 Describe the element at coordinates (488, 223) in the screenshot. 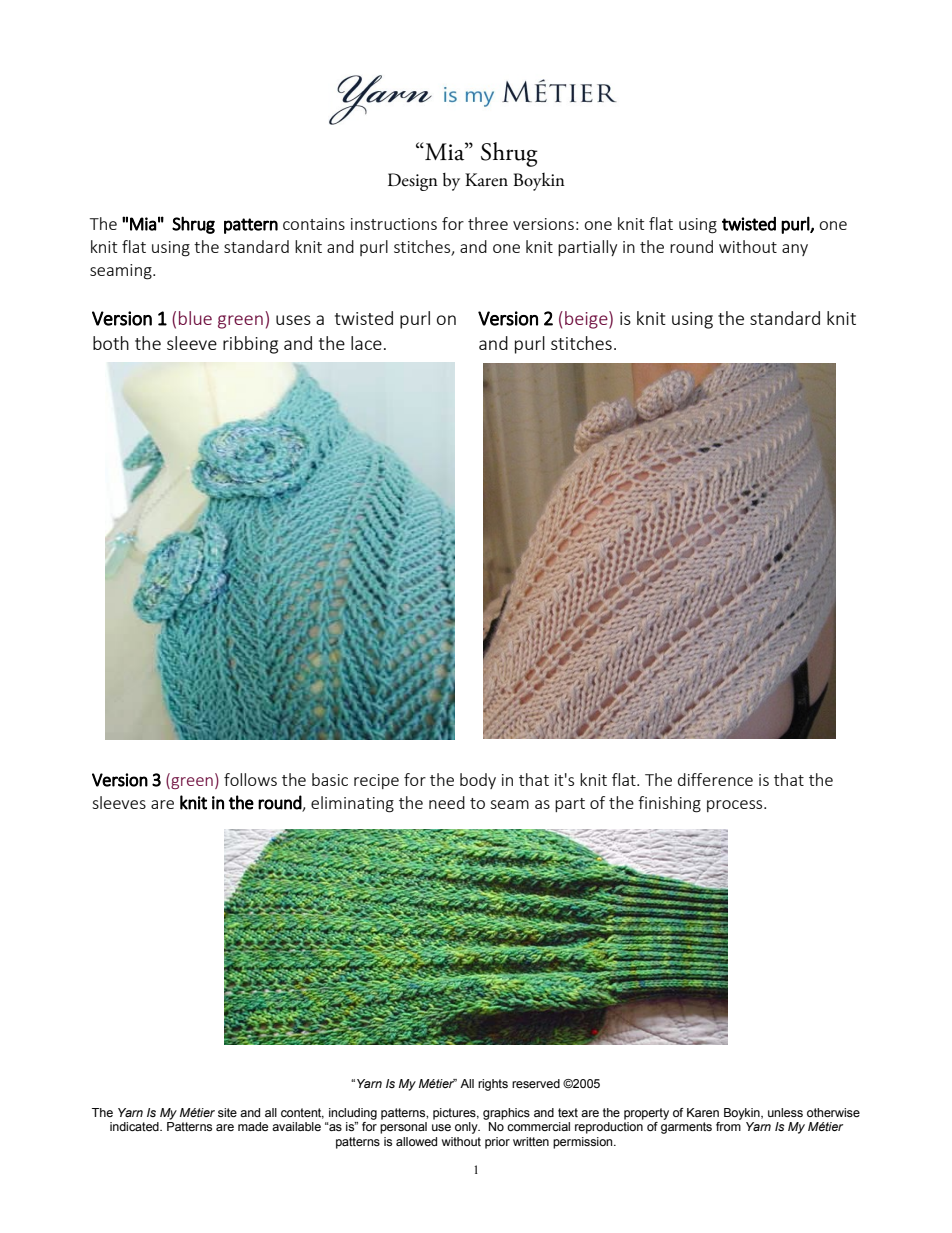

I see `three` at that location.
